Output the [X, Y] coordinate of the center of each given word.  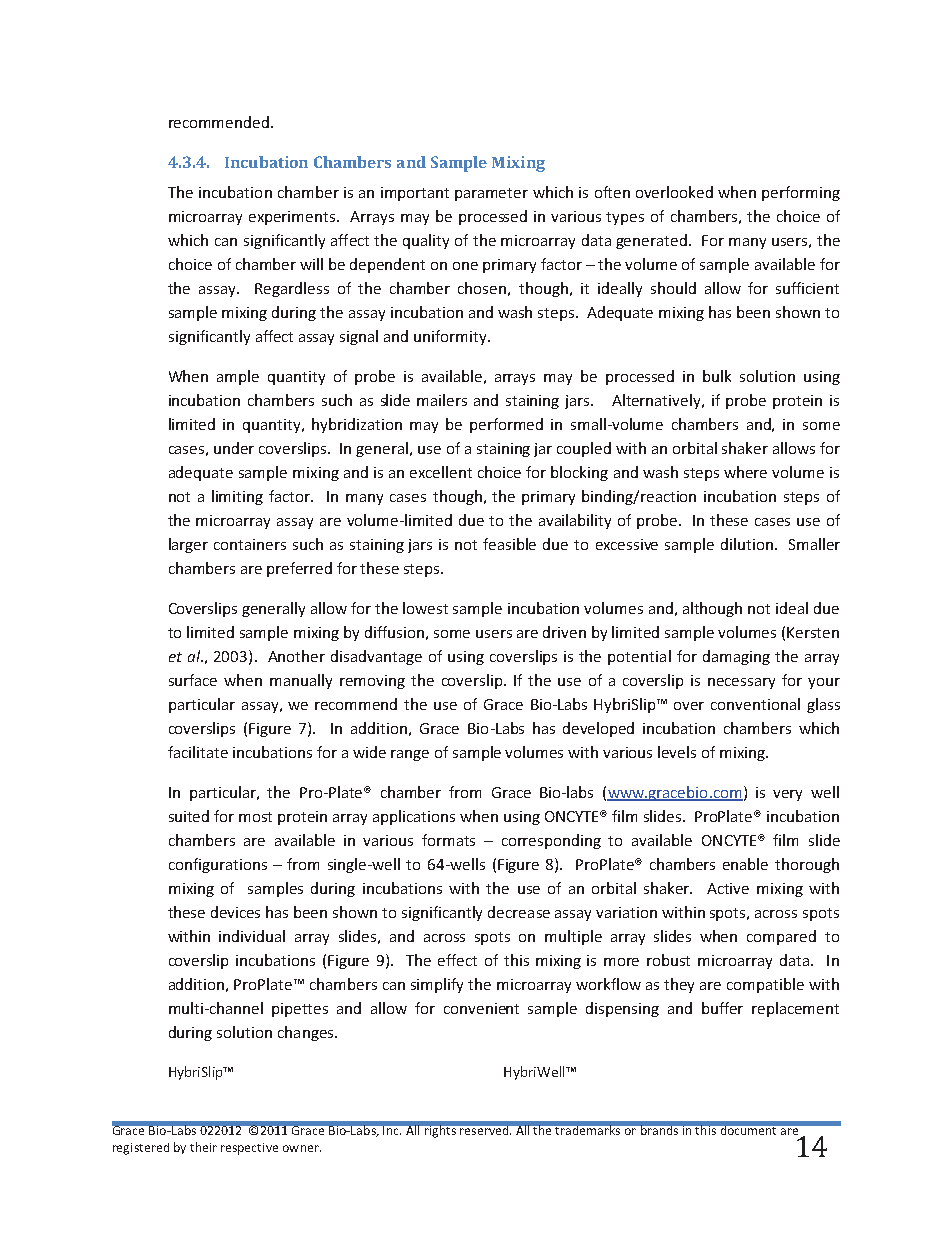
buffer [722, 1008]
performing [801, 193]
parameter [491, 194]
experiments [293, 218]
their [203, 1147]
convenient [481, 1008]
